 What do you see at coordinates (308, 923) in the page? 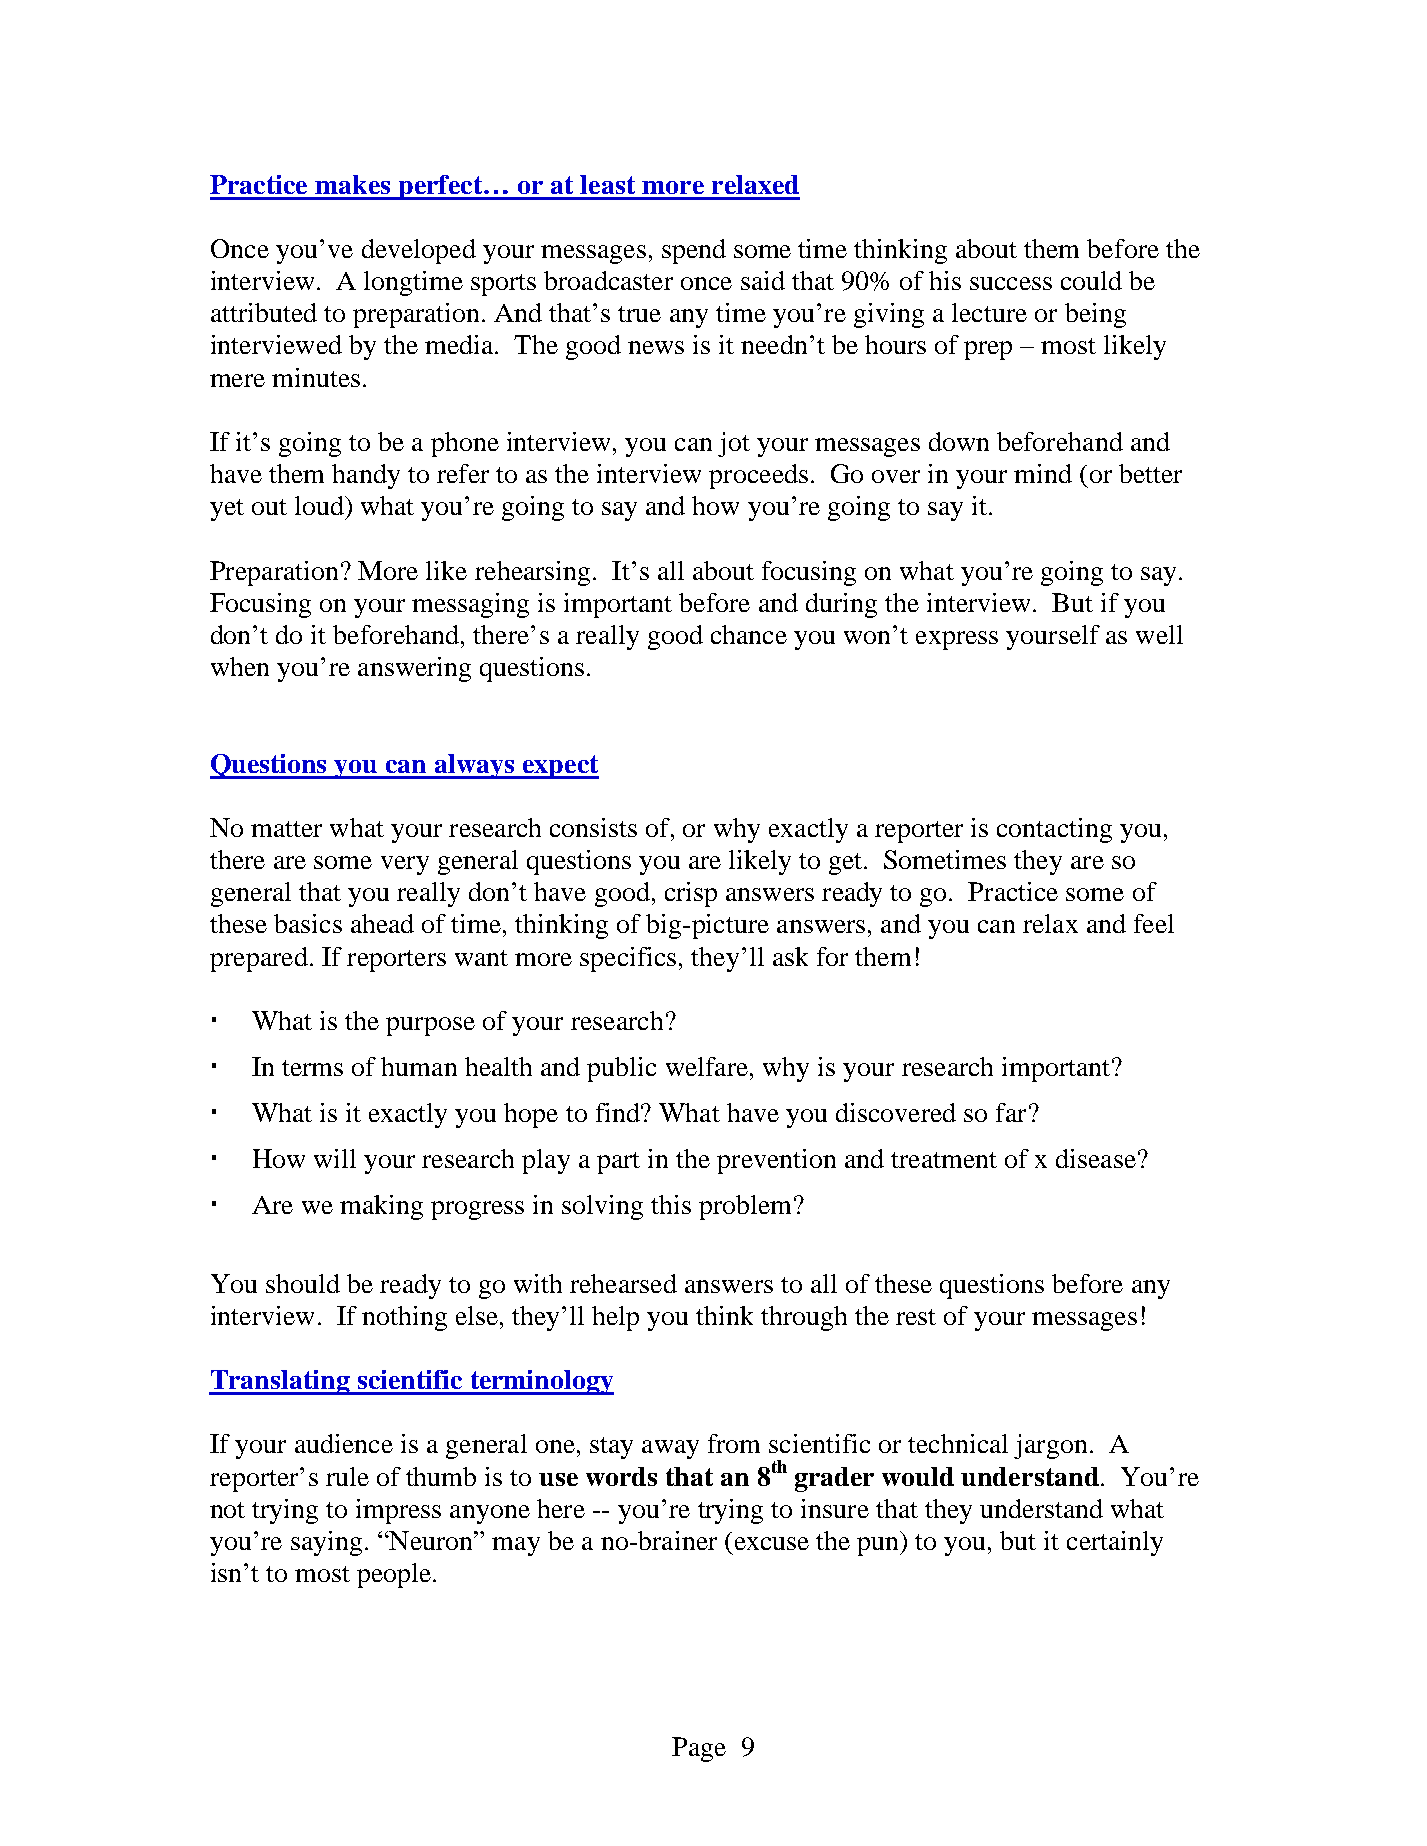
I see `basics` at bounding box center [308, 923].
